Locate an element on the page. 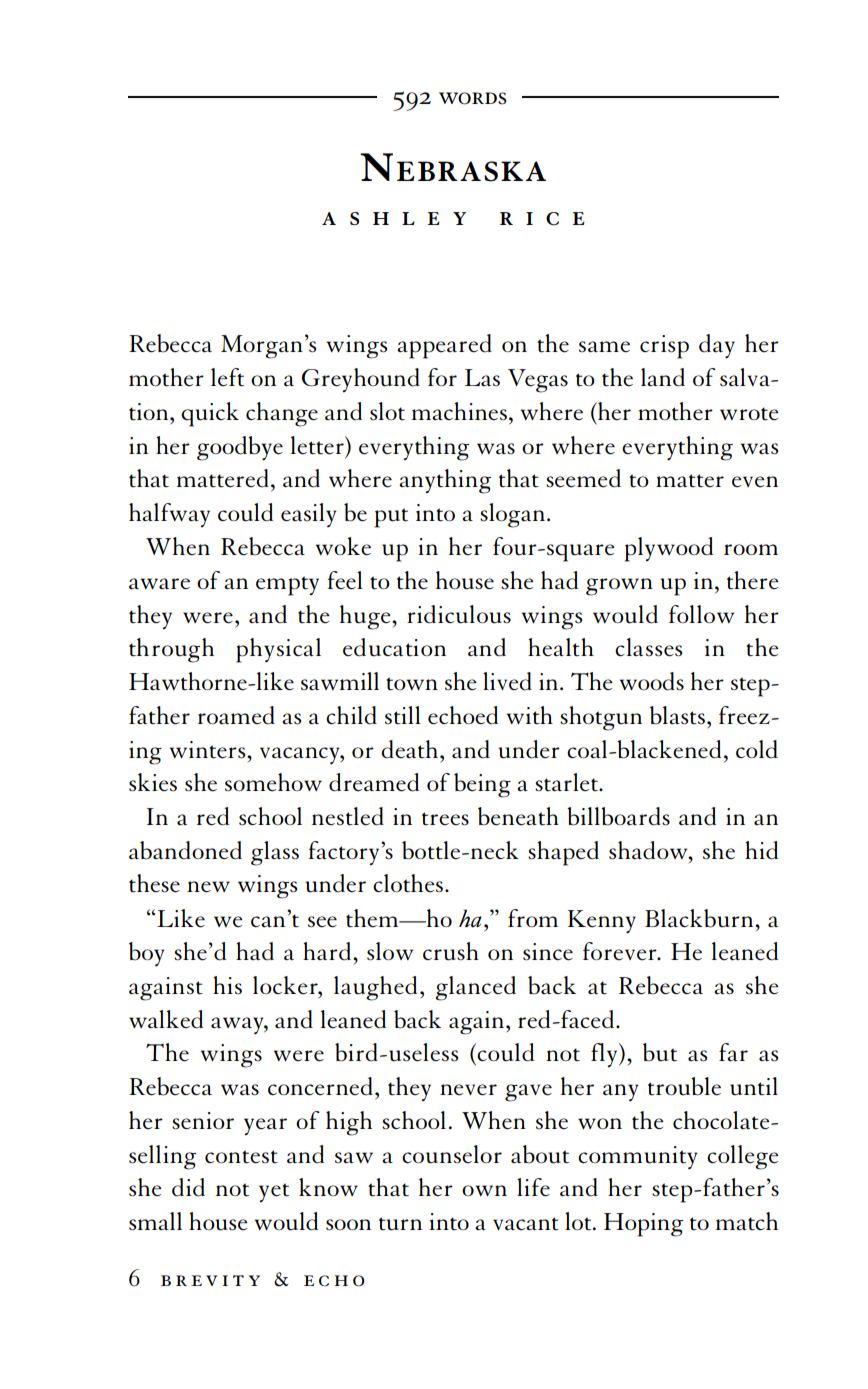 Image resolution: width=868 pixels, height=1389 pixels. being is located at coordinates (482, 785).
